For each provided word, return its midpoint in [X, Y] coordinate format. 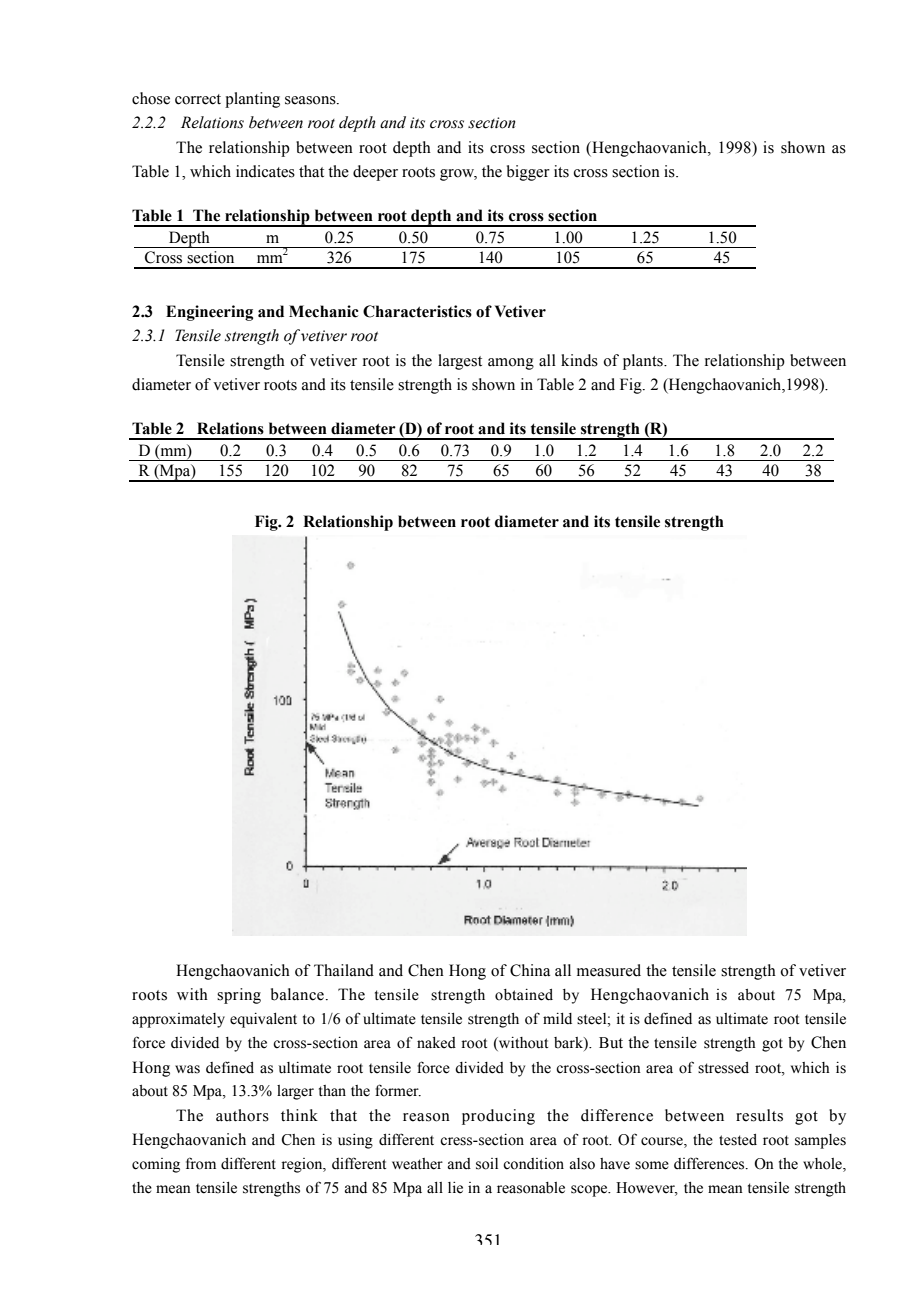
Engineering [209, 313]
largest [460, 362]
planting [252, 100]
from [201, 1163]
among [511, 364]
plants [644, 362]
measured [609, 970]
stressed [723, 1068]
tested [738, 1140]
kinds [579, 360]
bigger [528, 173]
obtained [524, 995]
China [530, 970]
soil [487, 1164]
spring [239, 996]
